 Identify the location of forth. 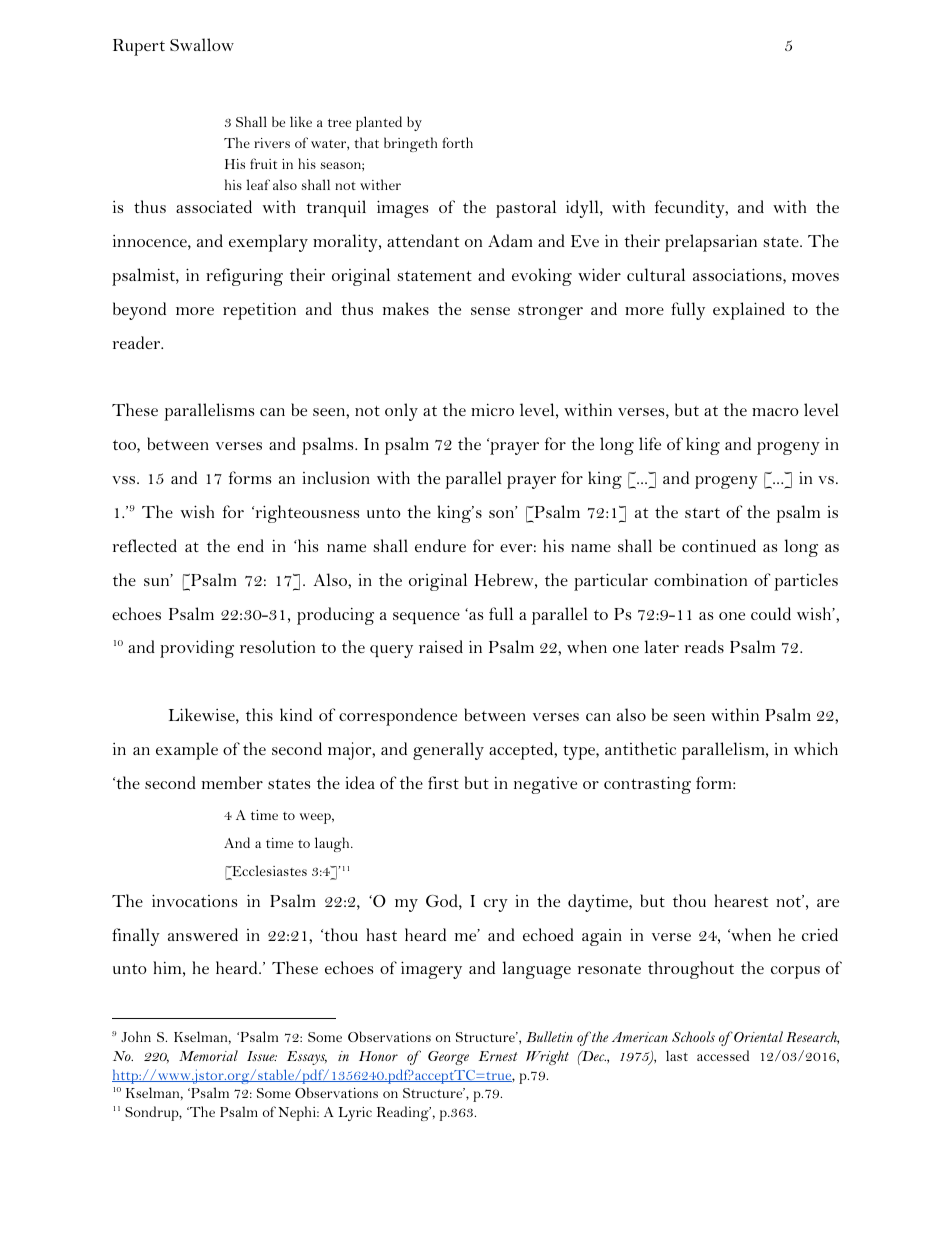
(457, 142).
